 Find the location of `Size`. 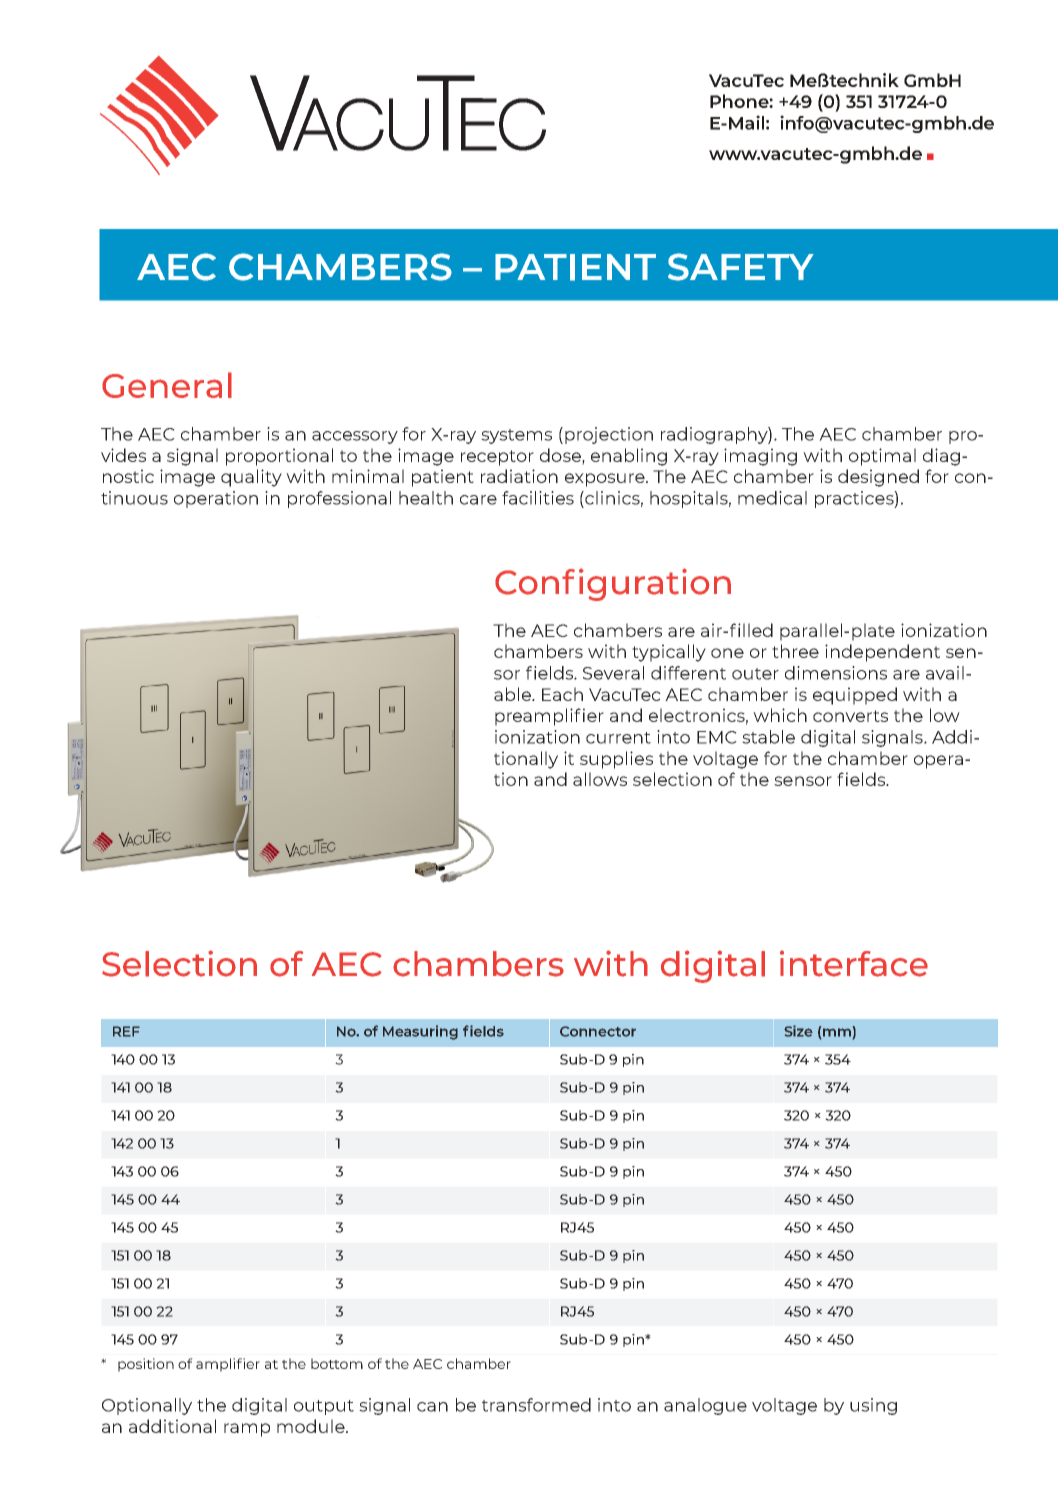

Size is located at coordinates (798, 1031).
